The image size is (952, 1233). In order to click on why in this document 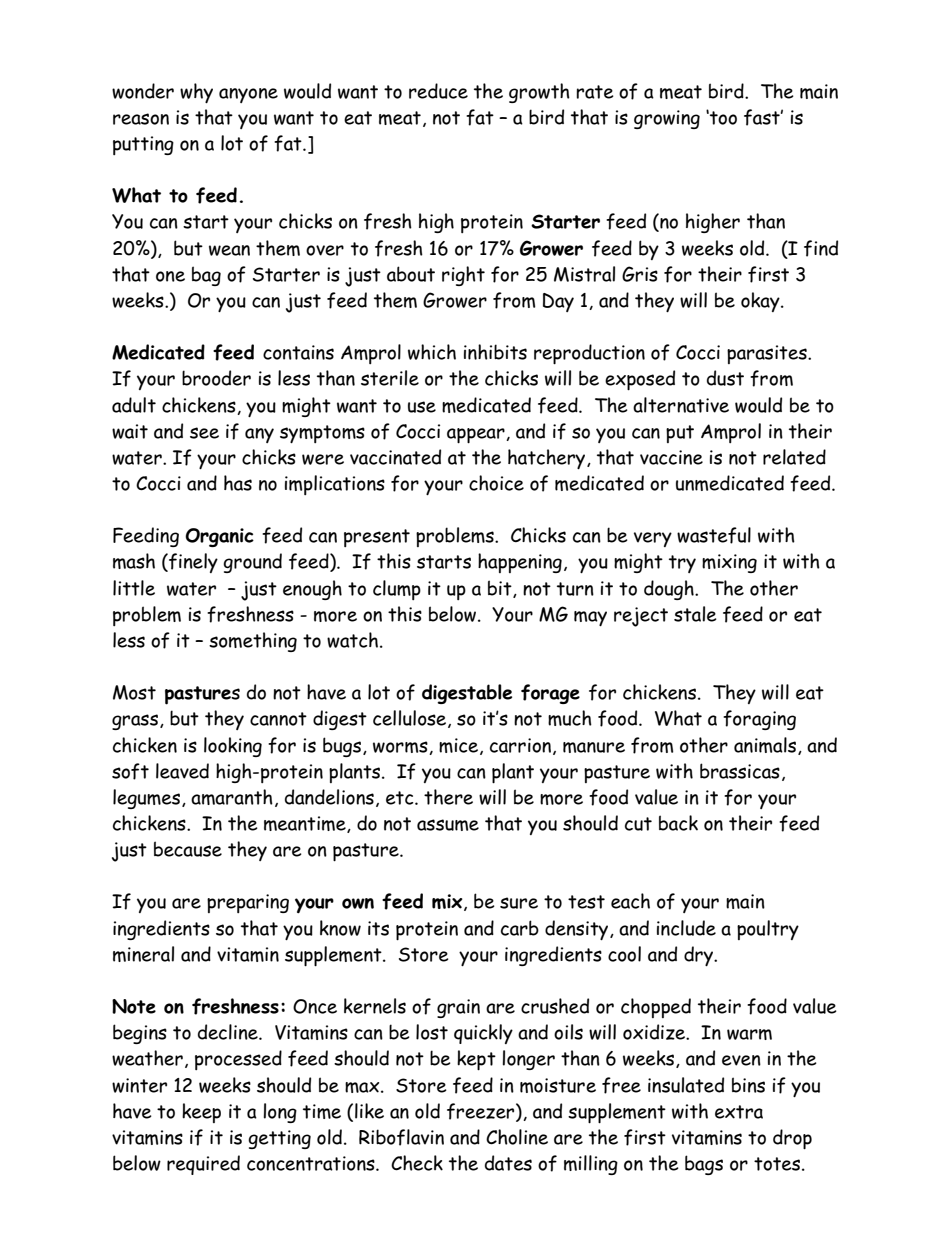, I will do `click(196, 93)`.
